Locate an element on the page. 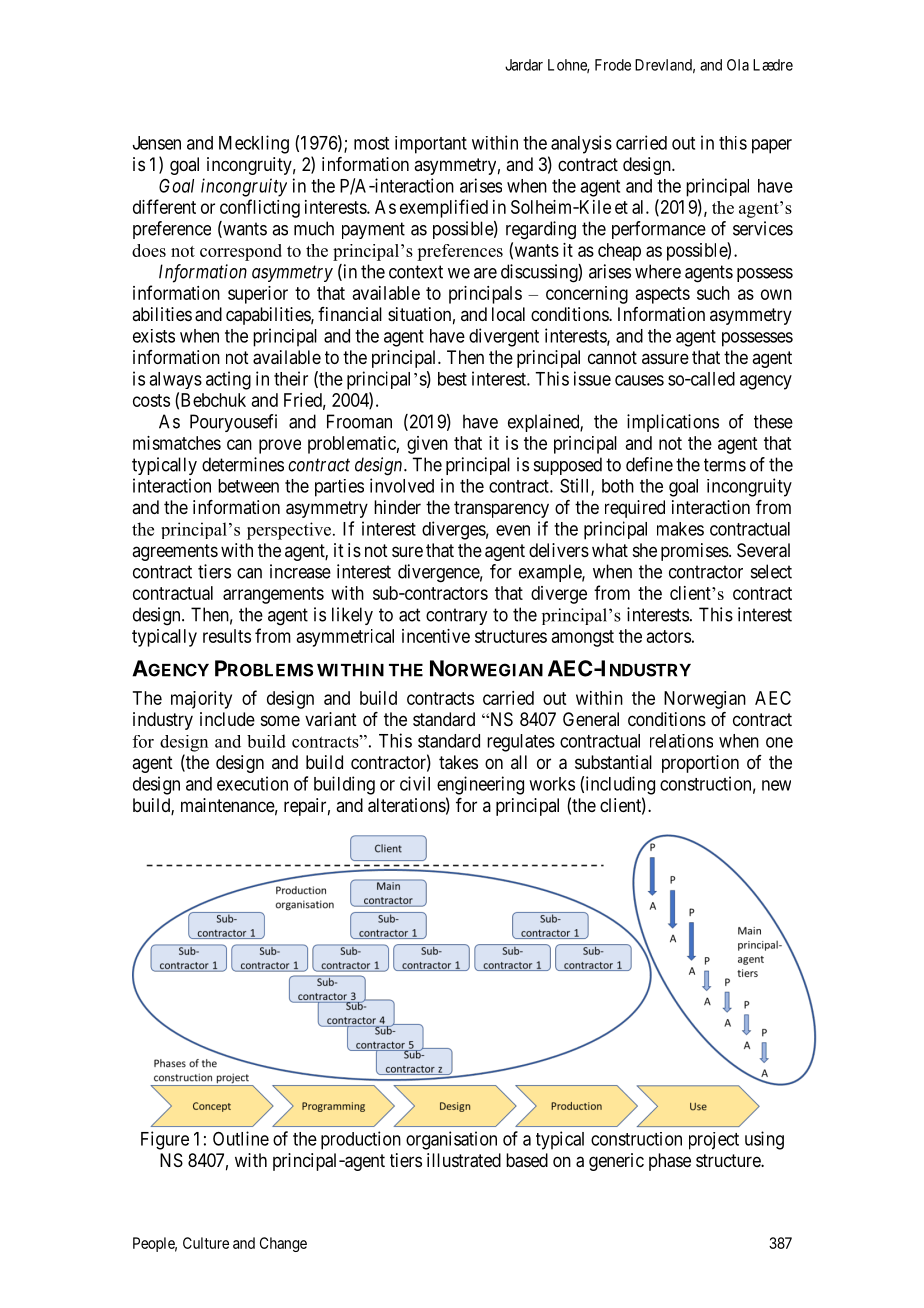  Culture is located at coordinates (206, 1243).
